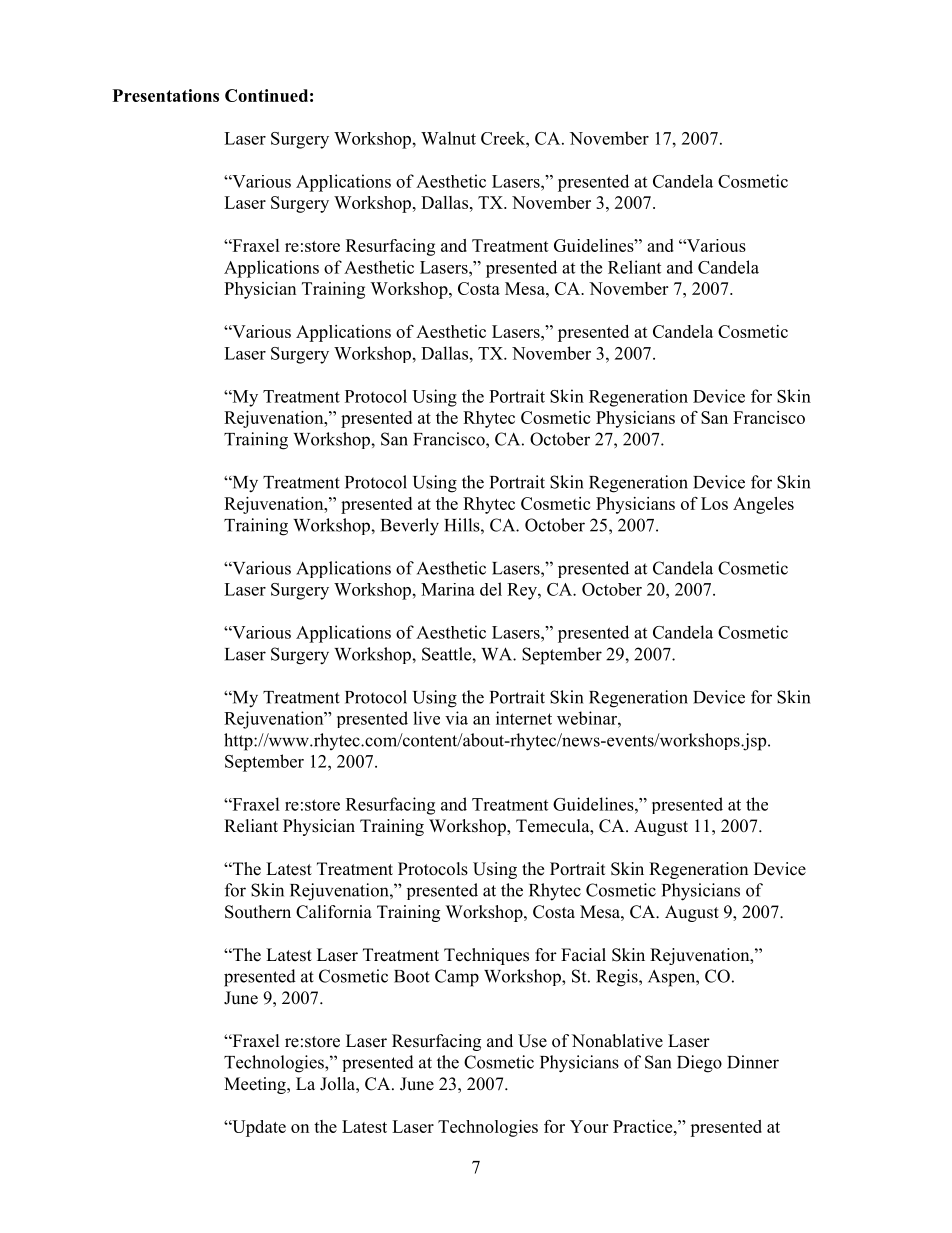  What do you see at coordinates (699, 1064) in the image?
I see `Diego` at bounding box center [699, 1064].
